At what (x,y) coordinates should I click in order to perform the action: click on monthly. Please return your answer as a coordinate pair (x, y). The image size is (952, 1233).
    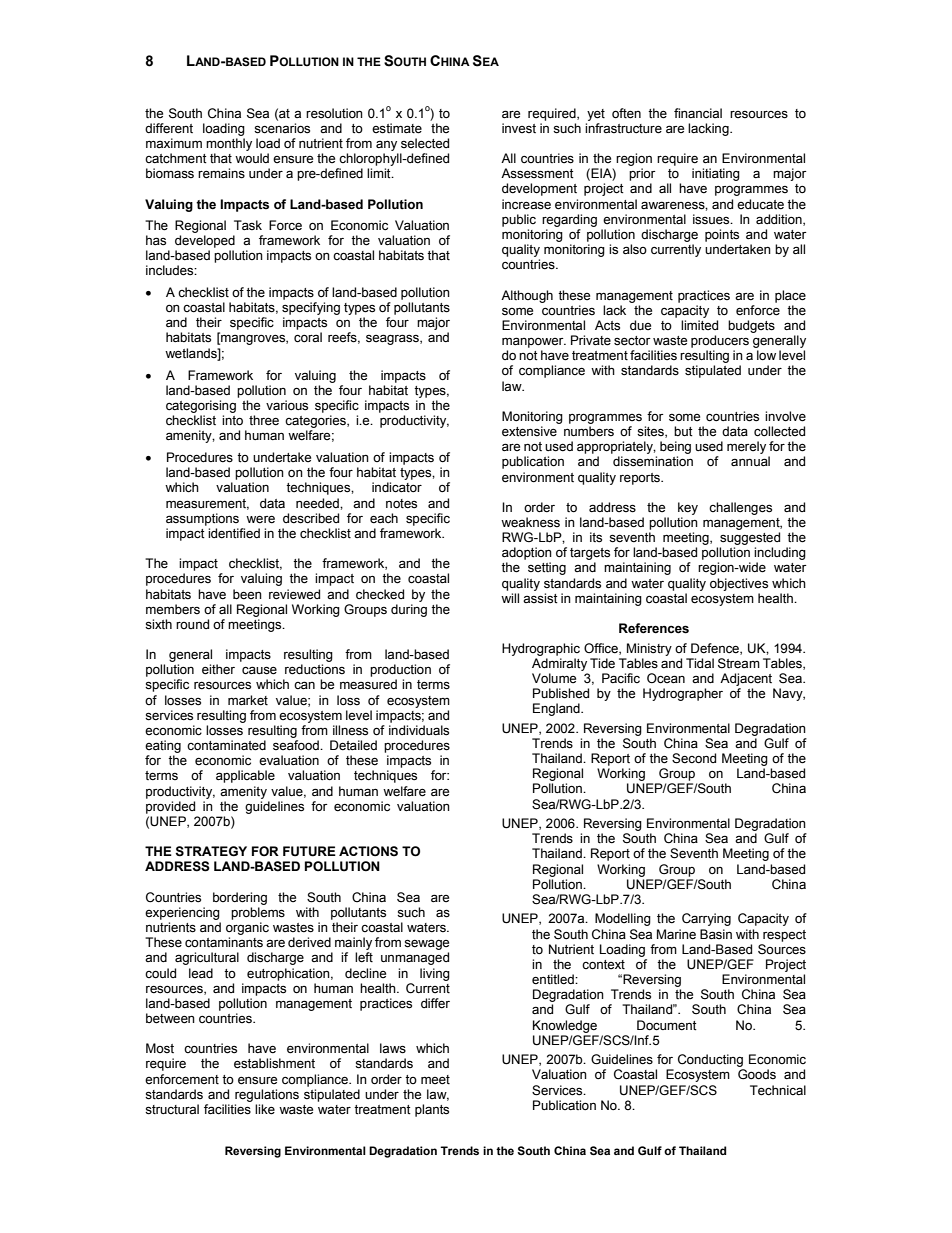
    Looking at the image, I should click on (229, 144).
